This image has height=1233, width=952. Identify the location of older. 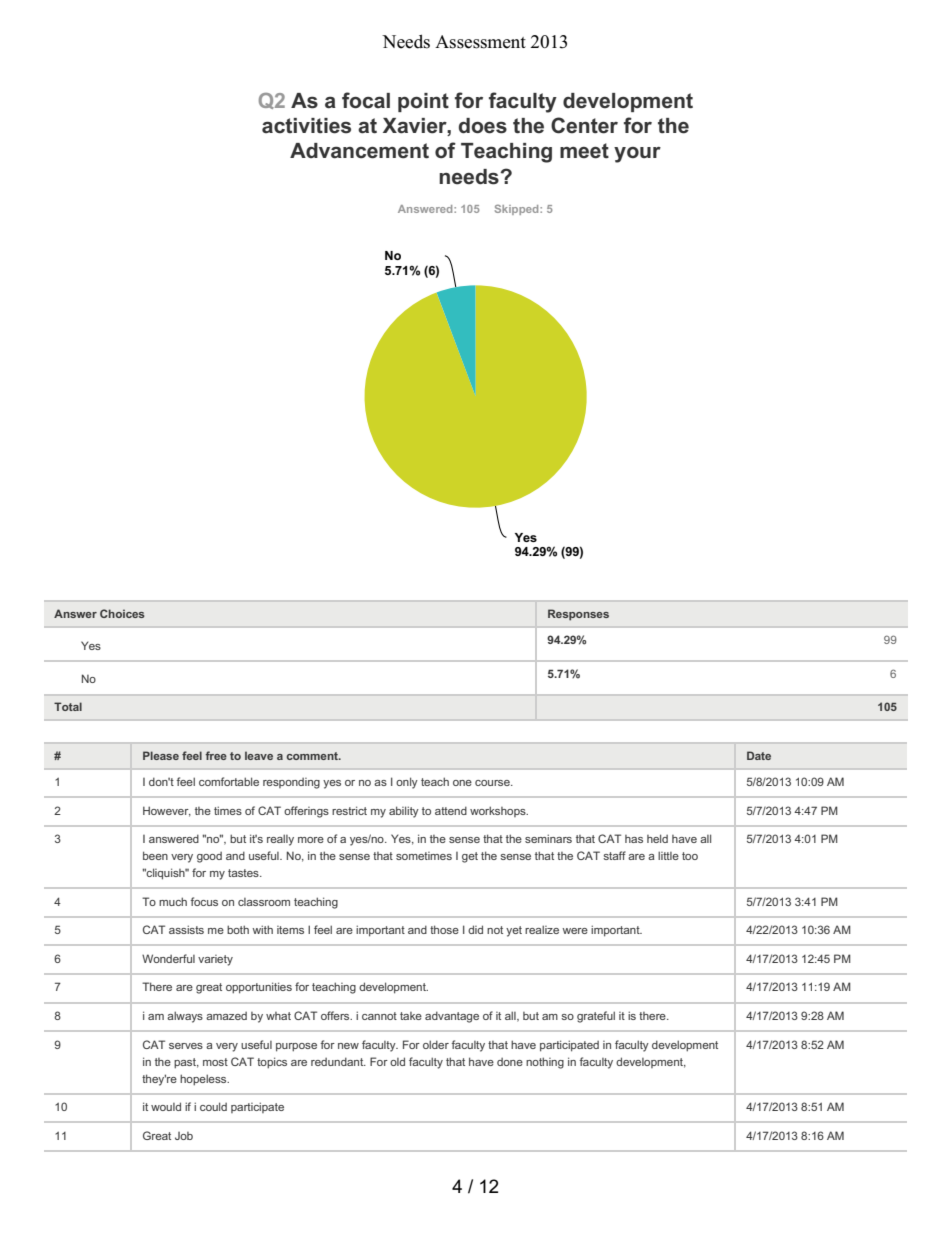
(436, 1044).
